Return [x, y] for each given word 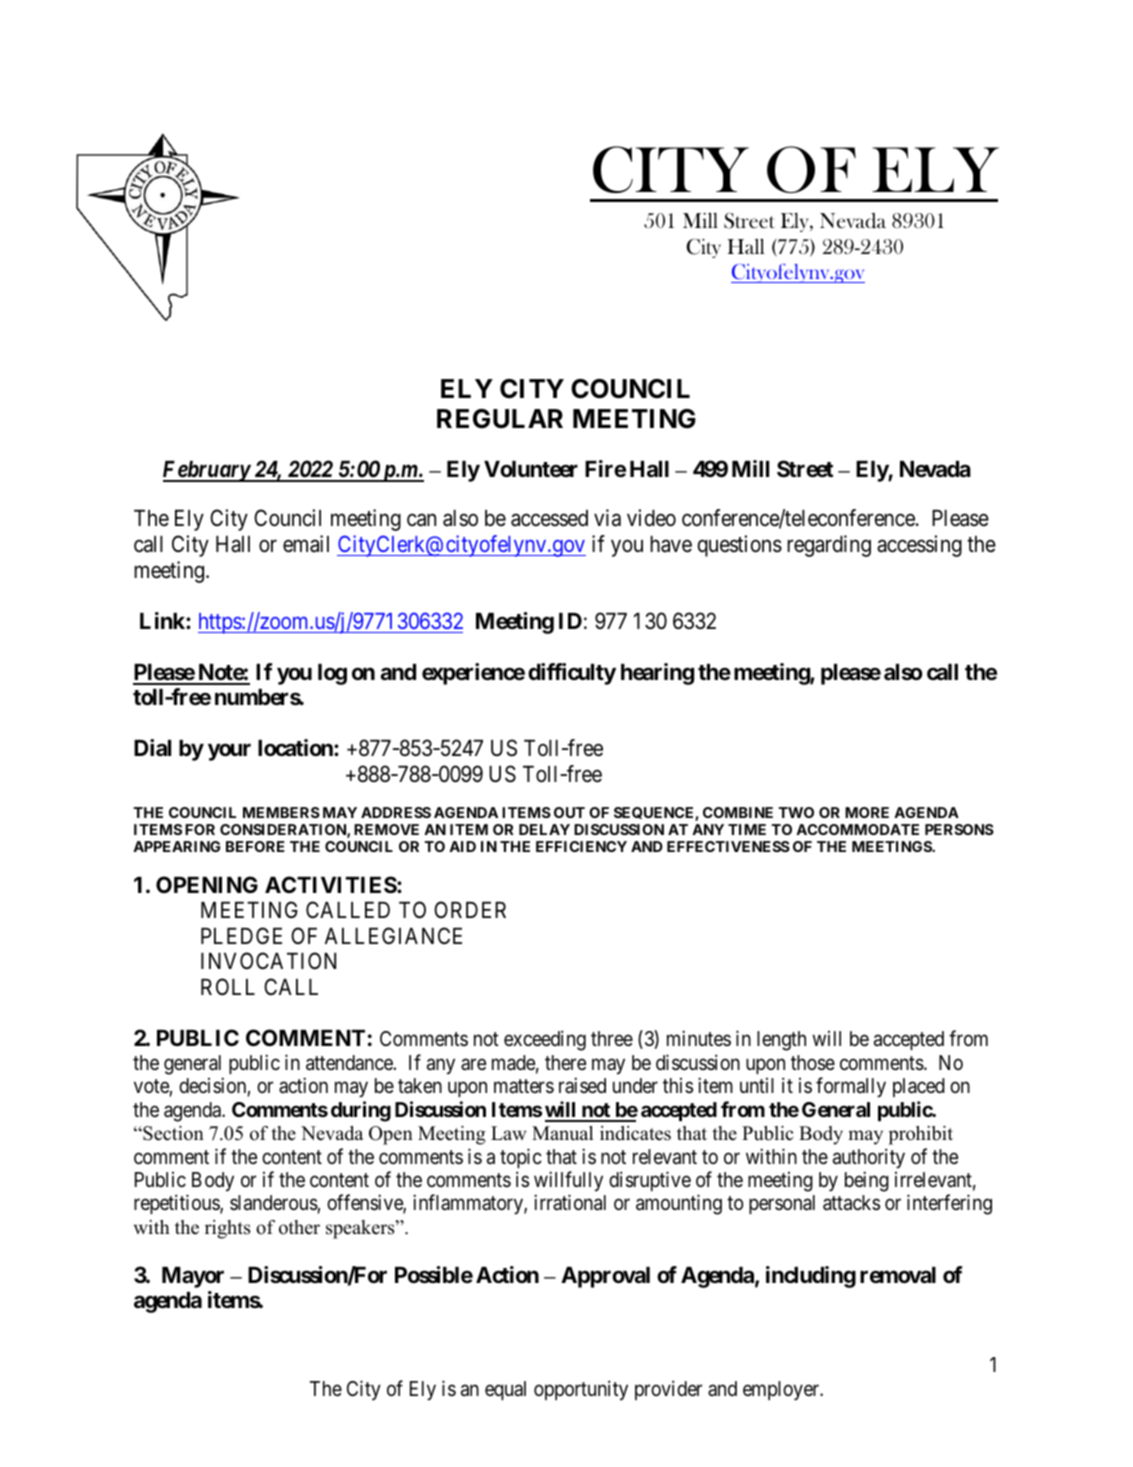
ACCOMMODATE [857, 829]
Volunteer [531, 469]
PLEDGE [241, 935]
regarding [829, 546]
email [306, 544]
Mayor [193, 1277]
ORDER [470, 909]
